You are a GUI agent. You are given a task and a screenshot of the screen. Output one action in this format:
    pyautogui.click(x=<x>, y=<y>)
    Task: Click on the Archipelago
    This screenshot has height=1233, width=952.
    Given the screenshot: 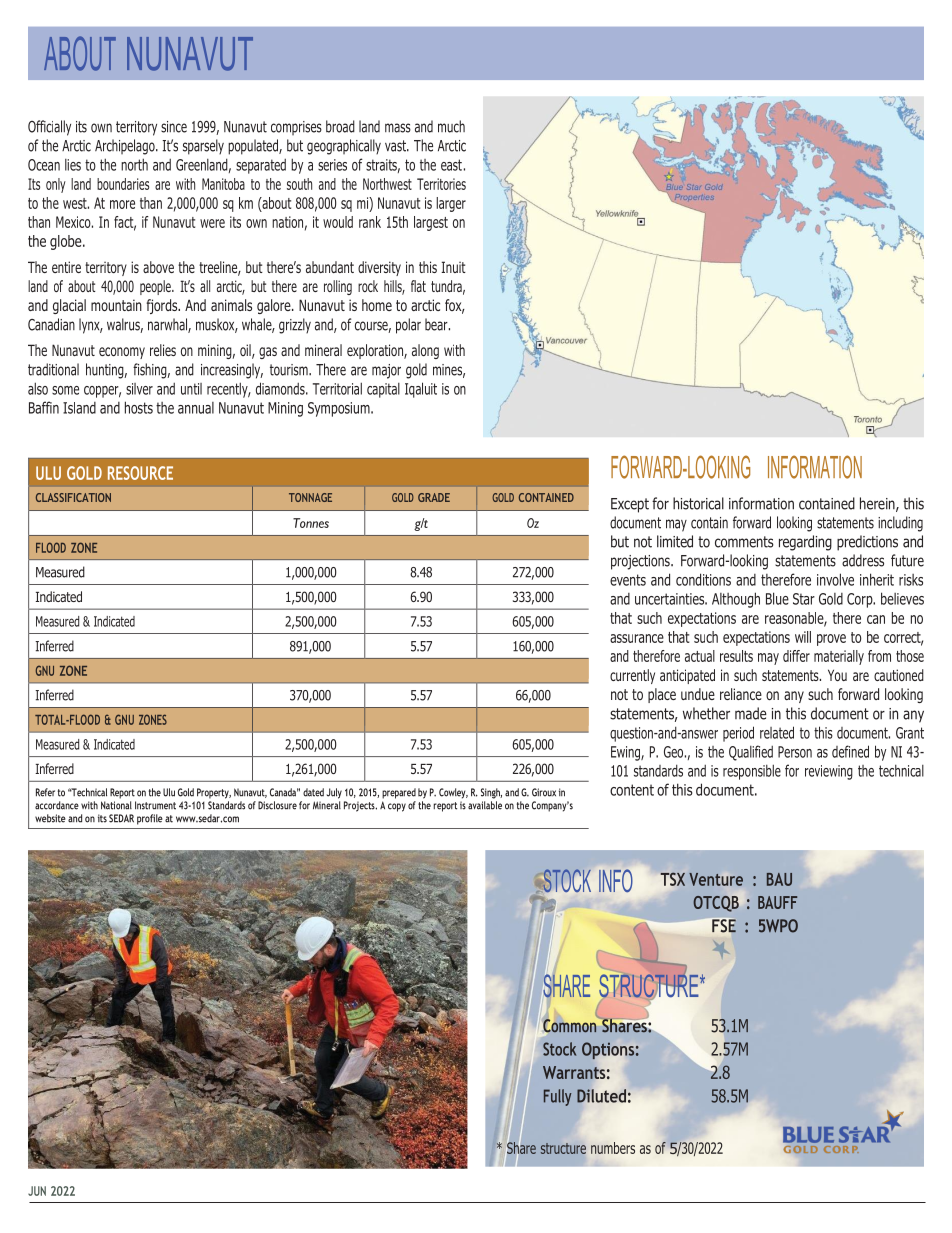 What is the action you would take?
    pyautogui.click(x=126, y=147)
